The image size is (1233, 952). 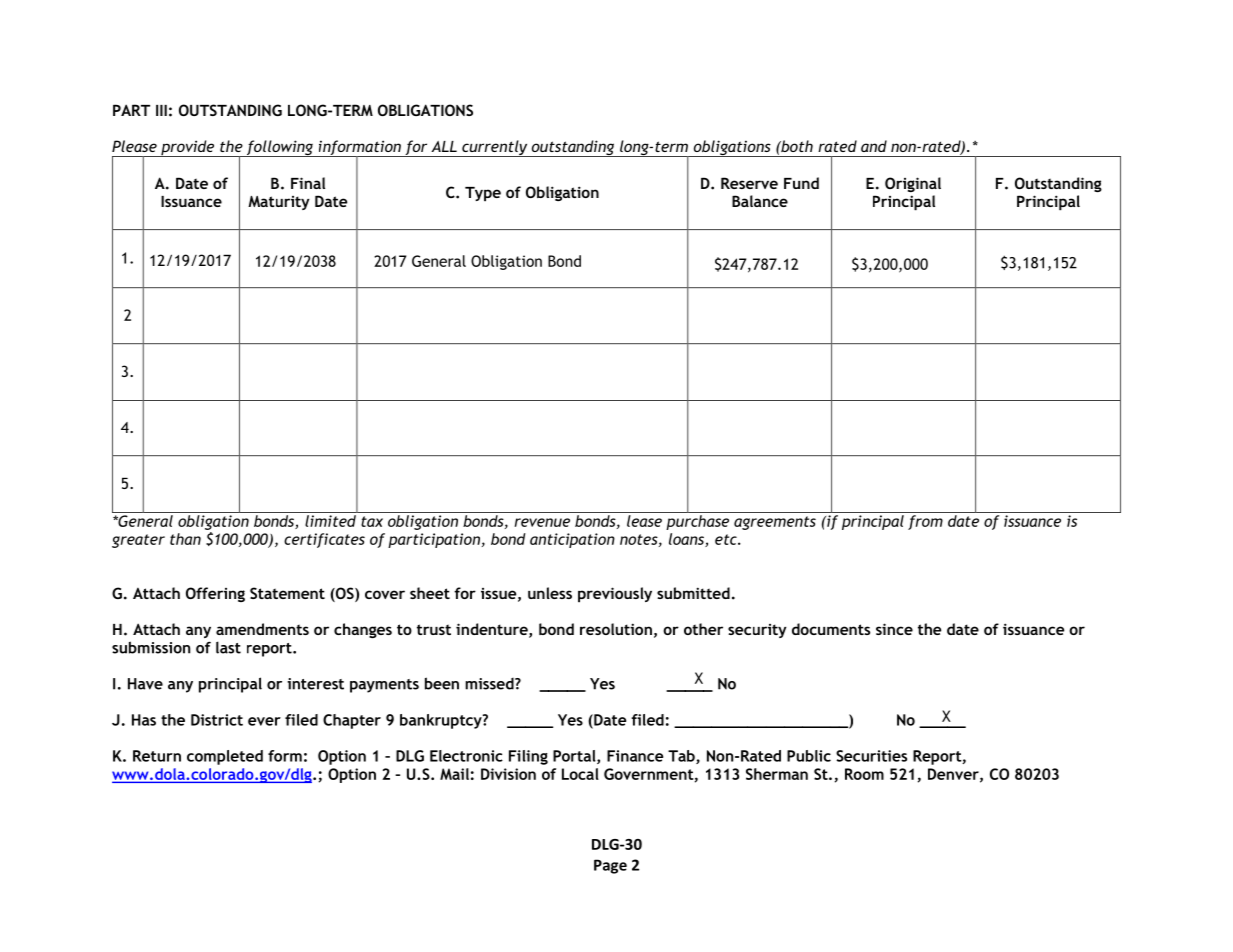 I want to click on Balance, so click(x=760, y=201).
